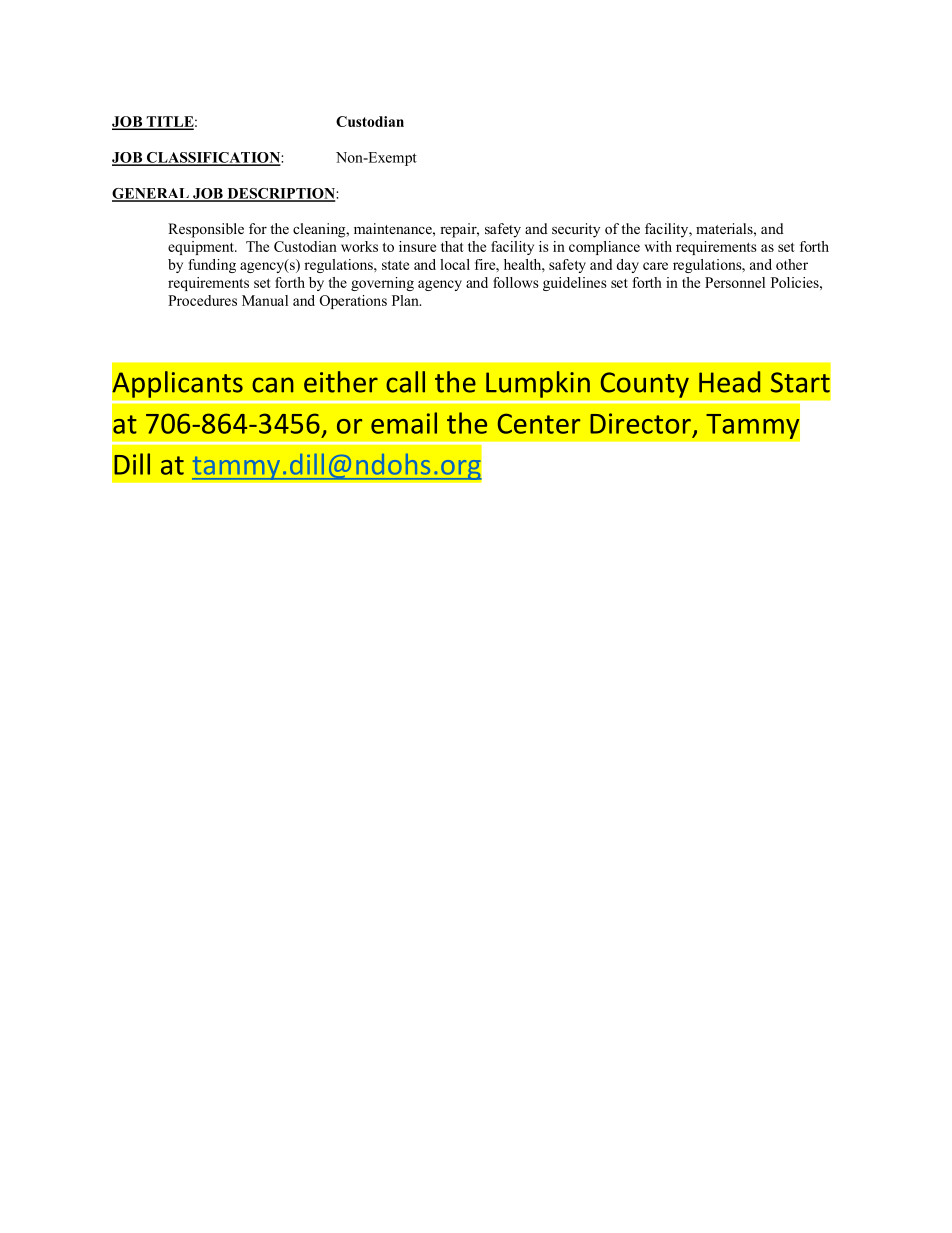 Image resolution: width=952 pixels, height=1233 pixels. Describe the element at coordinates (202, 300) in the page. I see `Procedures` at that location.
